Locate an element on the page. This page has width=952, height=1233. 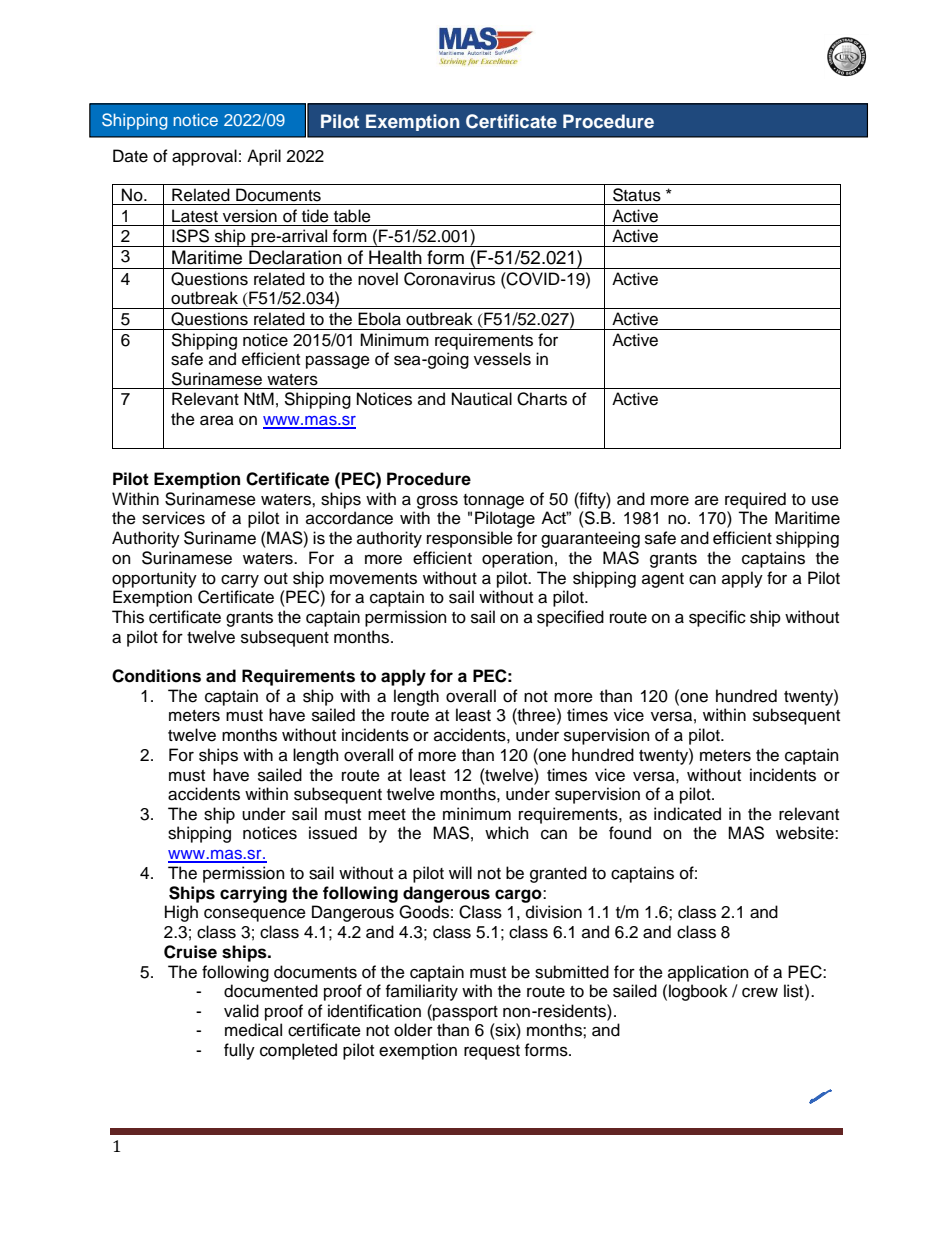
required is located at coordinates (755, 500).
